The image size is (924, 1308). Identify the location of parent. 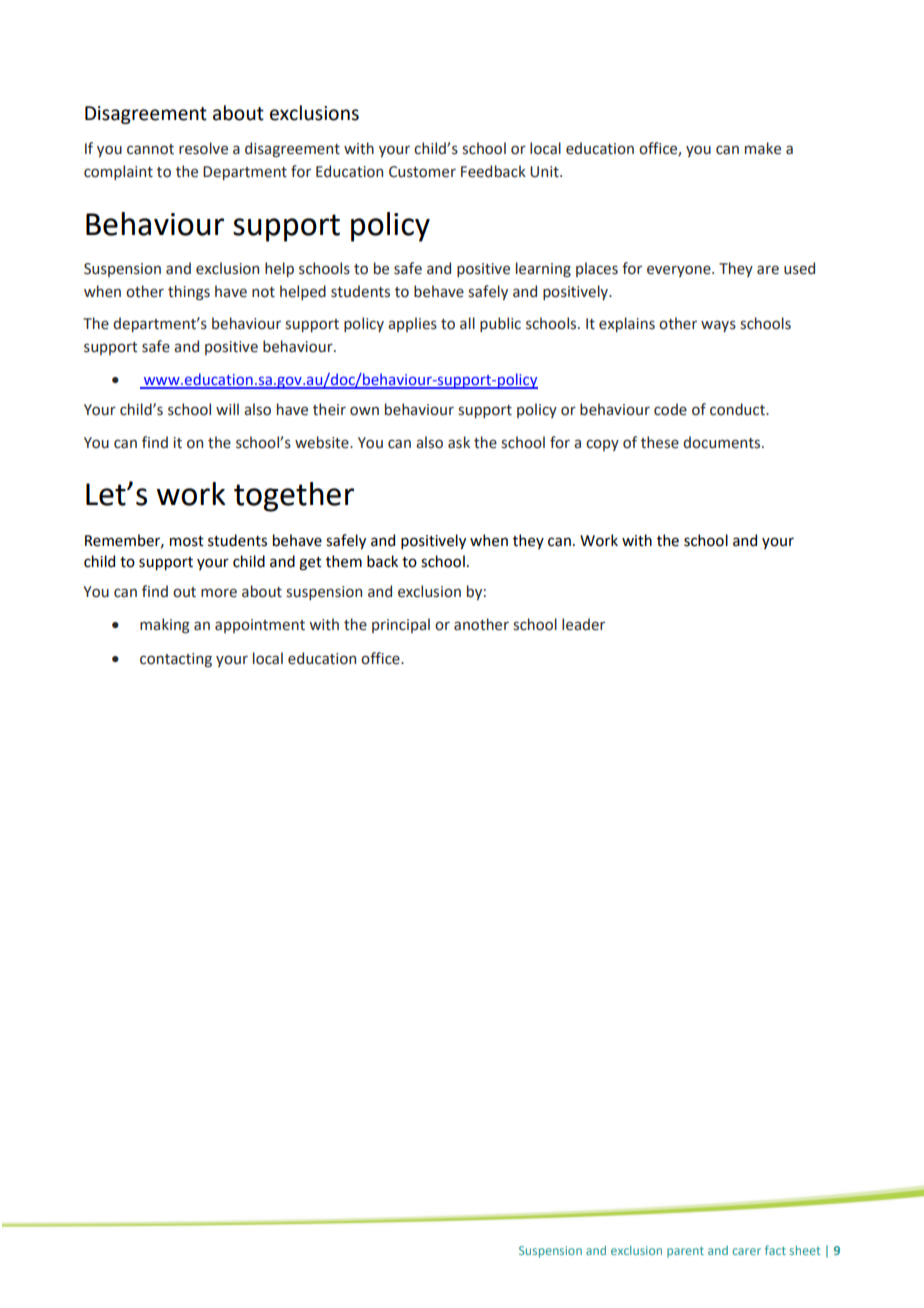
(685, 1252).
